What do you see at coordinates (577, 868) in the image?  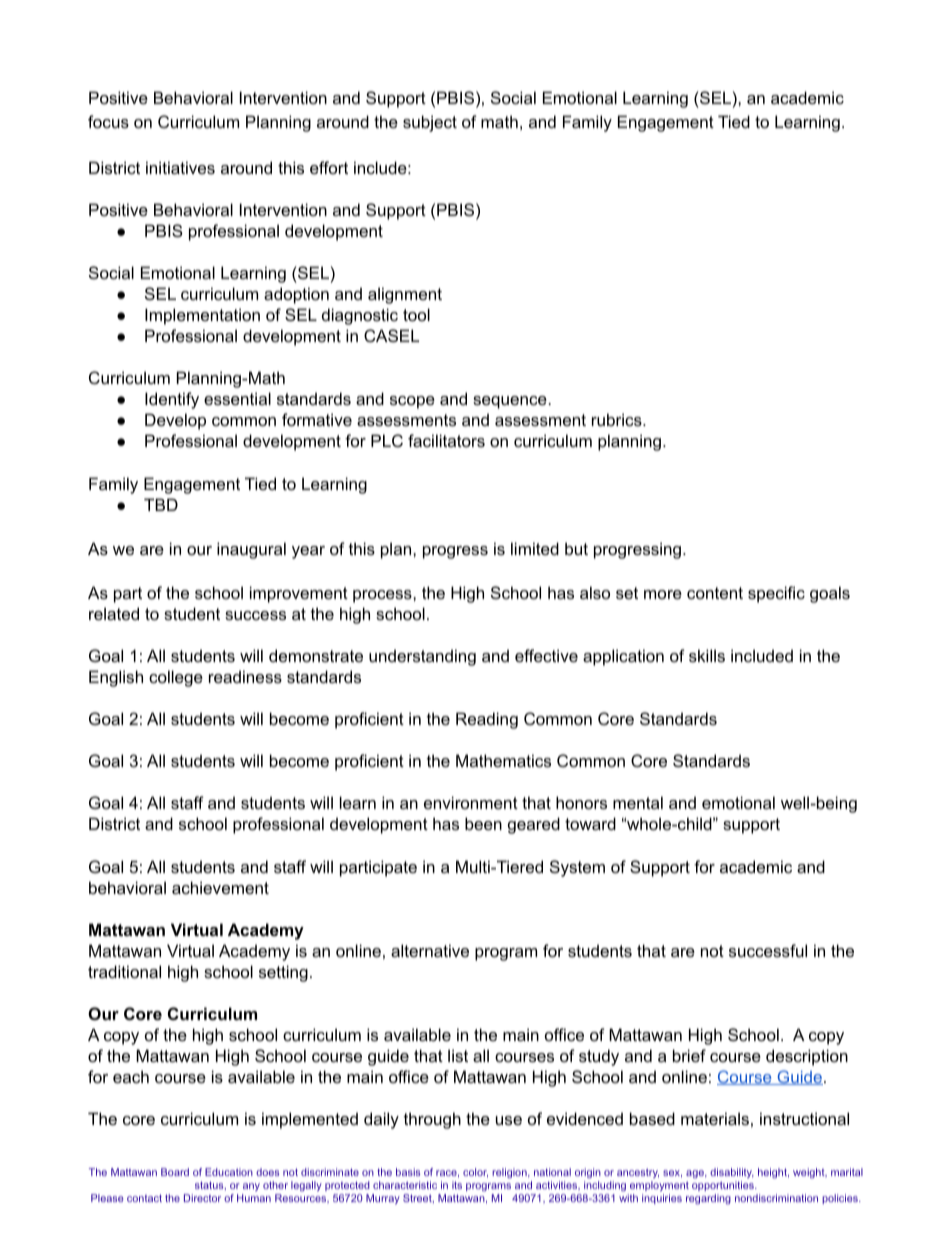 I see `System` at bounding box center [577, 868].
